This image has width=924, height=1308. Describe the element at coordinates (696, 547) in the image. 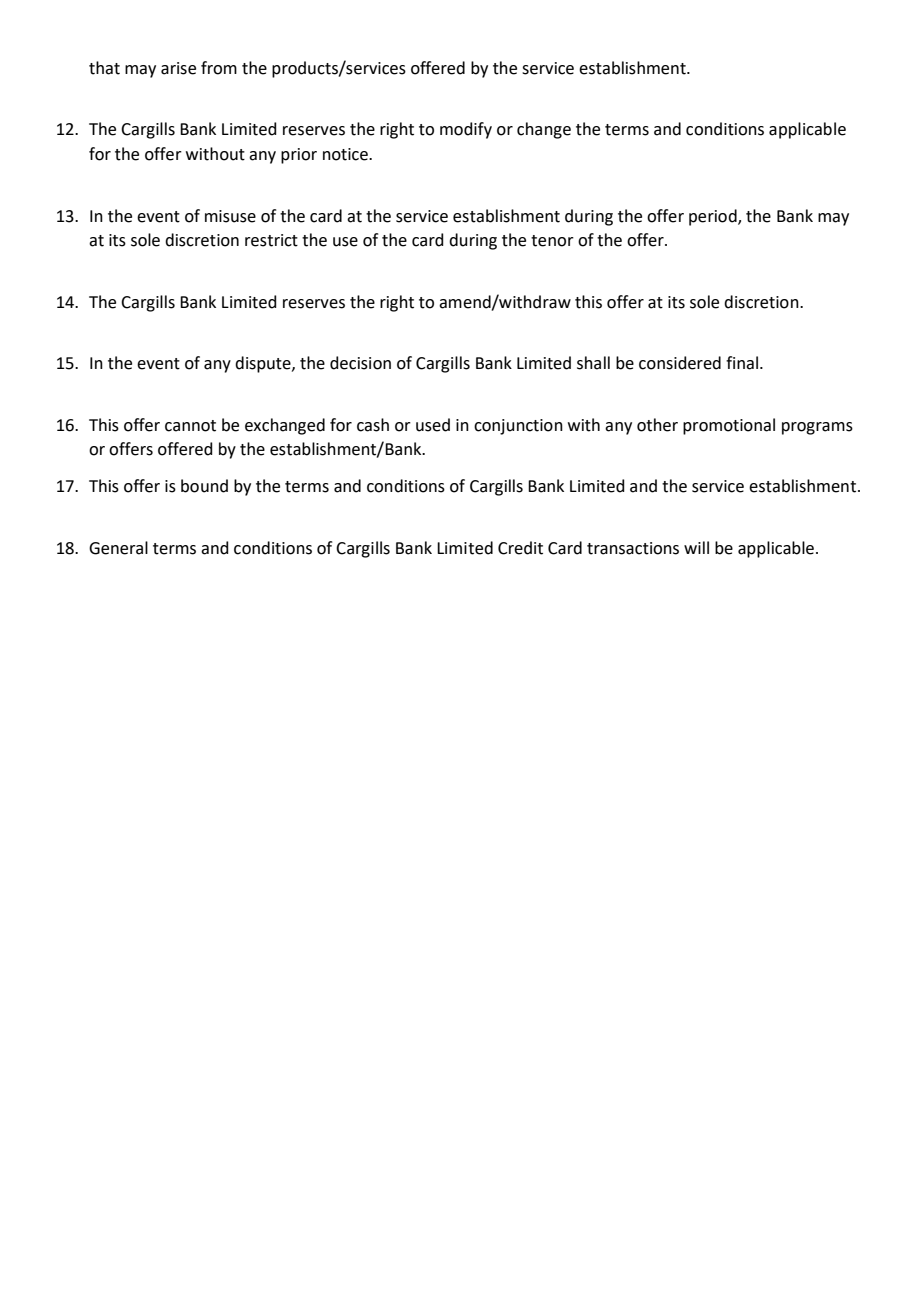

I see `will` at that location.
